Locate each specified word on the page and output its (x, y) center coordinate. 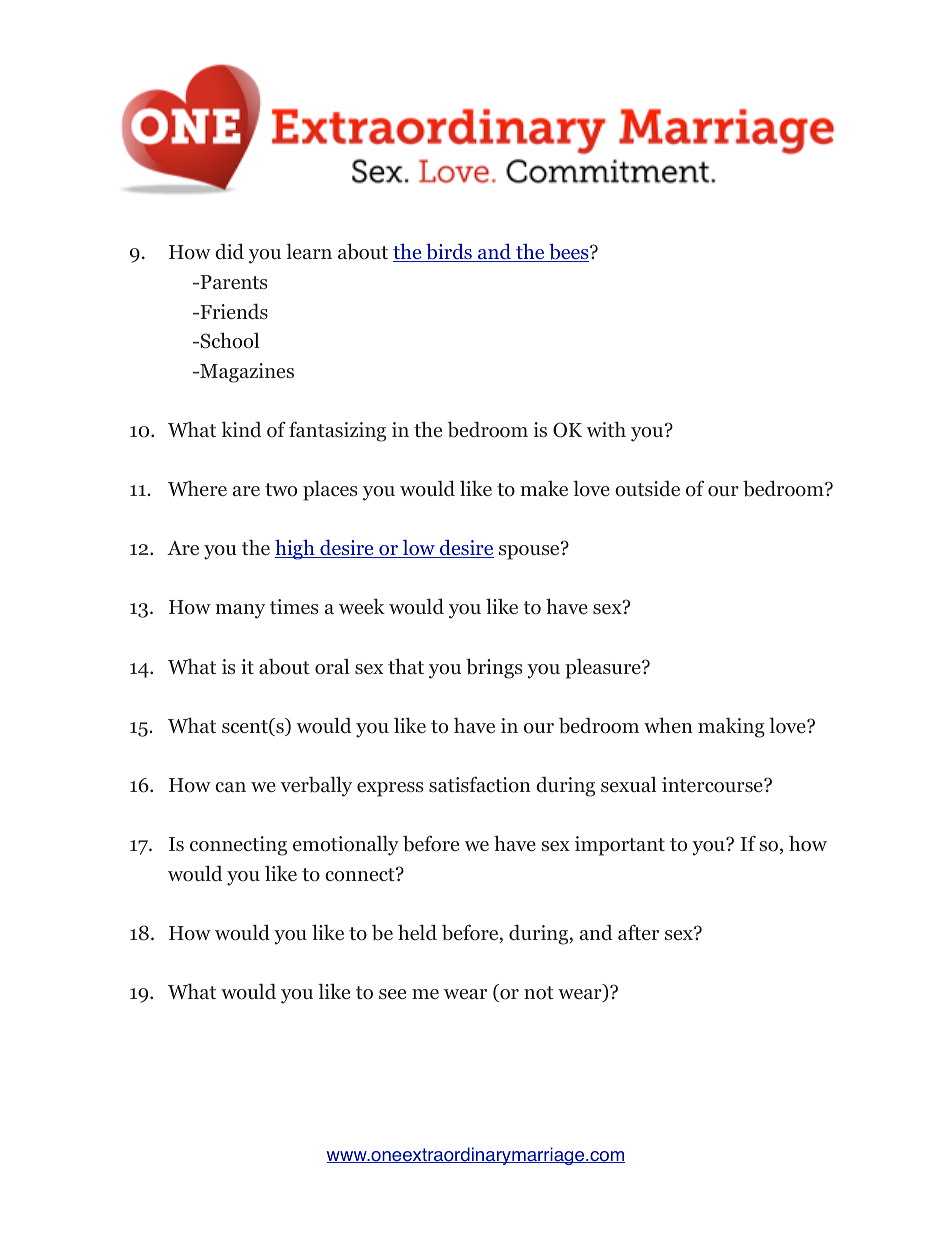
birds (449, 252)
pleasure (604, 668)
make (544, 488)
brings (494, 668)
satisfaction (480, 784)
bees (569, 252)
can (230, 787)
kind (241, 429)
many (240, 611)
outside (647, 488)
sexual (628, 784)
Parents (232, 282)
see (392, 994)
